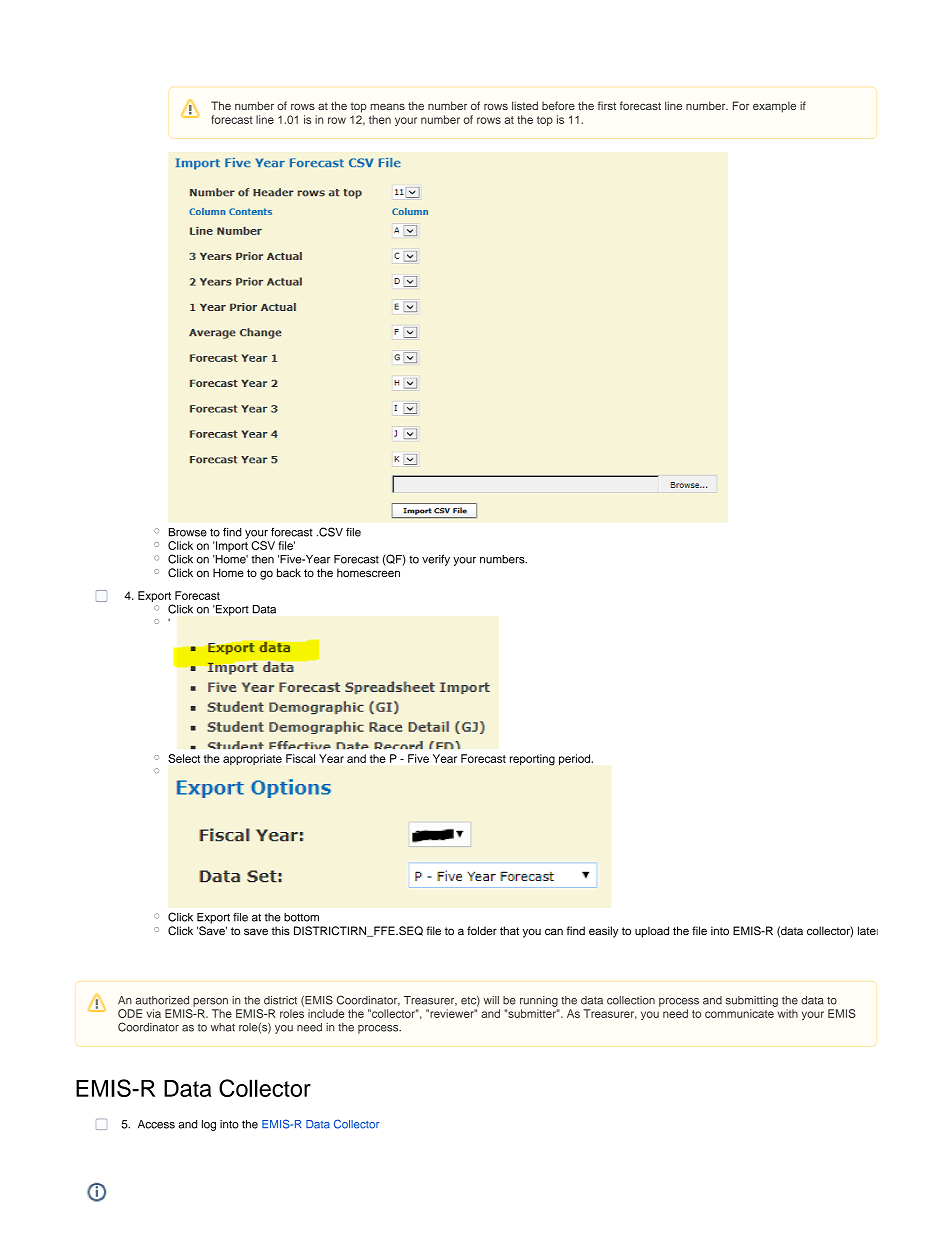 The width and height of the document is (952, 1233). What do you see at coordinates (868, 930) in the document?
I see `later` at bounding box center [868, 930].
